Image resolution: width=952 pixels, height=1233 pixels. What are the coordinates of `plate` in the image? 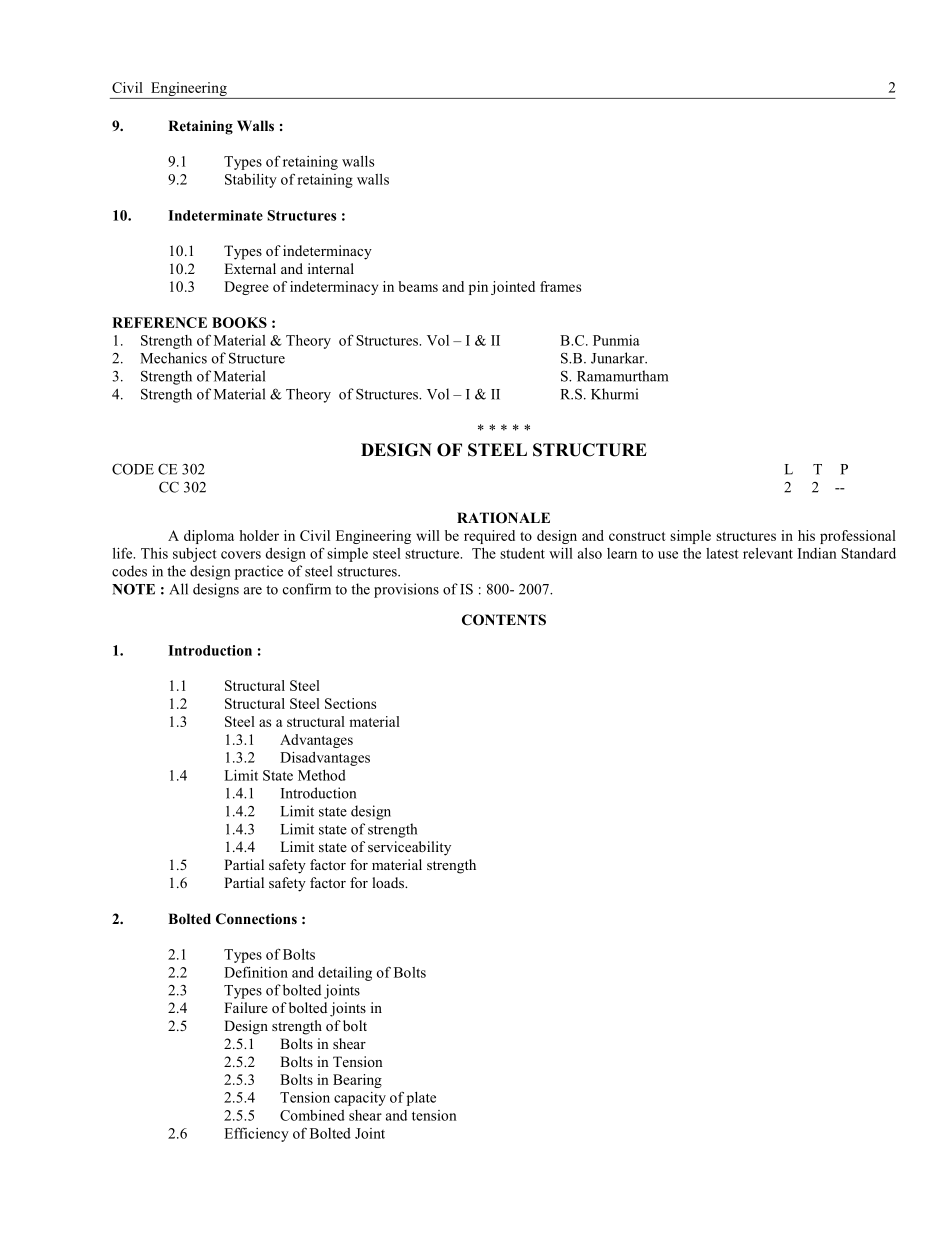 It's located at (421, 1099).
